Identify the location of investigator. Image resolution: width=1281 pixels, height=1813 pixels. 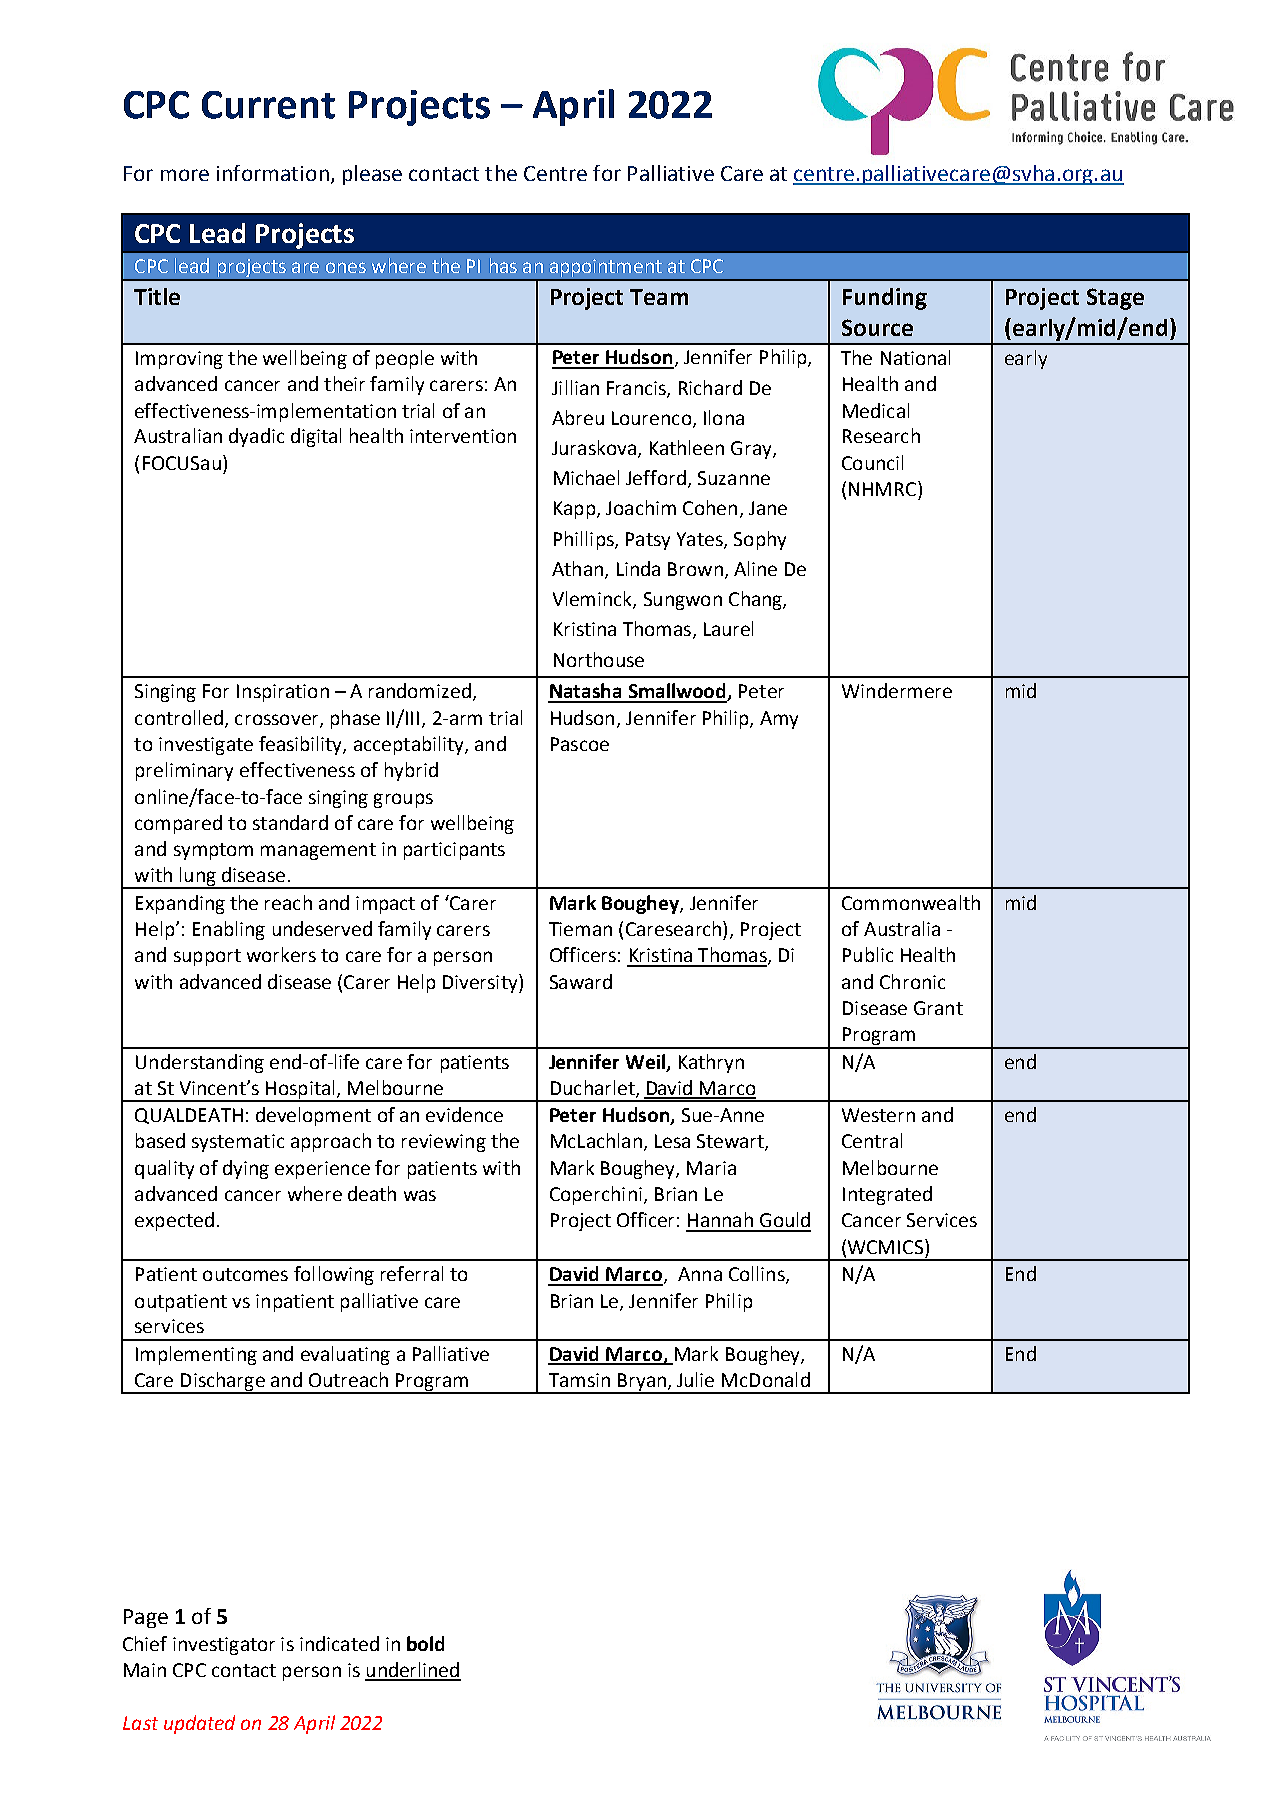
(224, 1646).
